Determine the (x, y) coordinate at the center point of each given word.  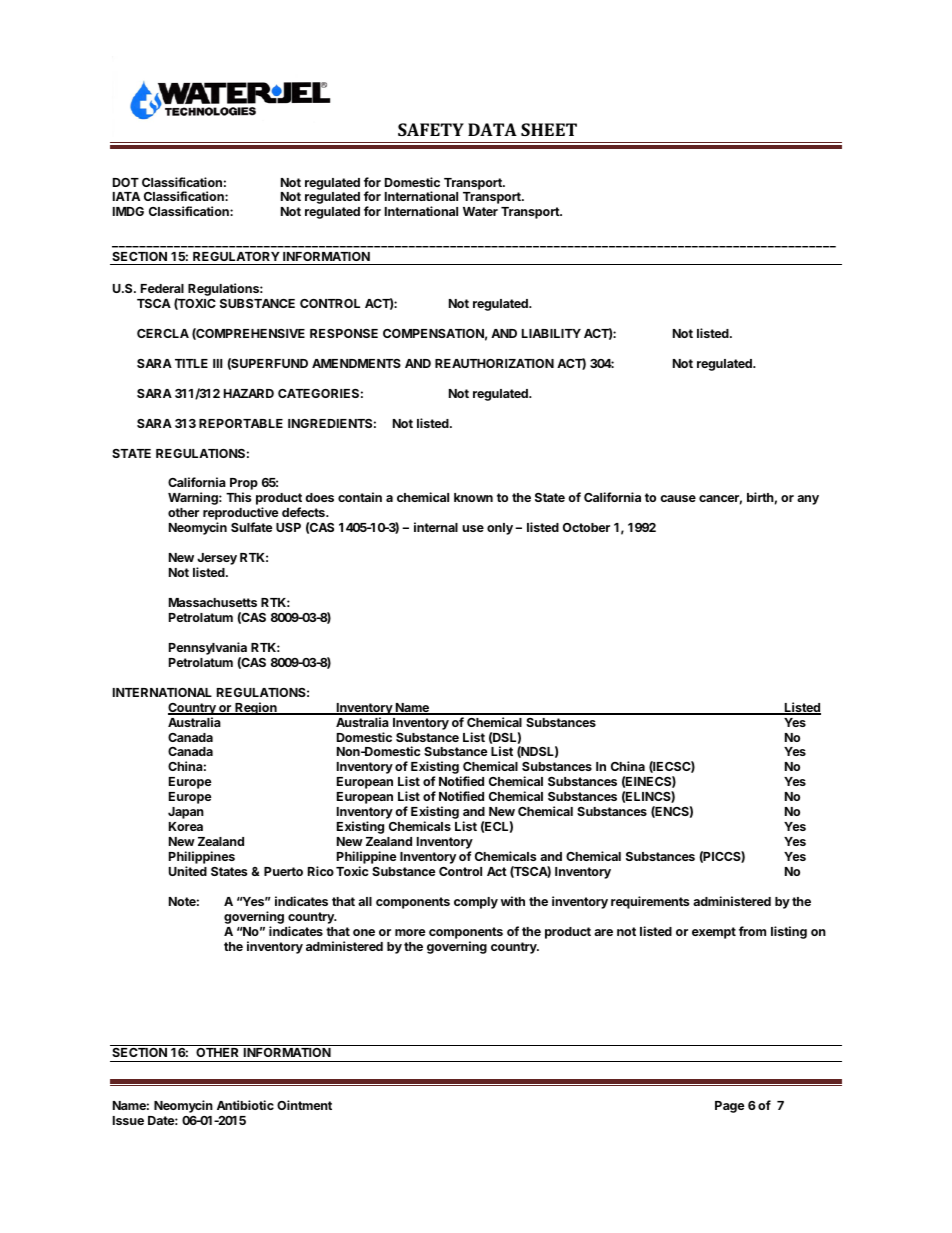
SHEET (549, 129)
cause (678, 498)
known (473, 497)
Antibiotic (245, 1105)
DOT (126, 182)
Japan (186, 813)
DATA (492, 129)
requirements (650, 902)
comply (476, 903)
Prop (244, 485)
